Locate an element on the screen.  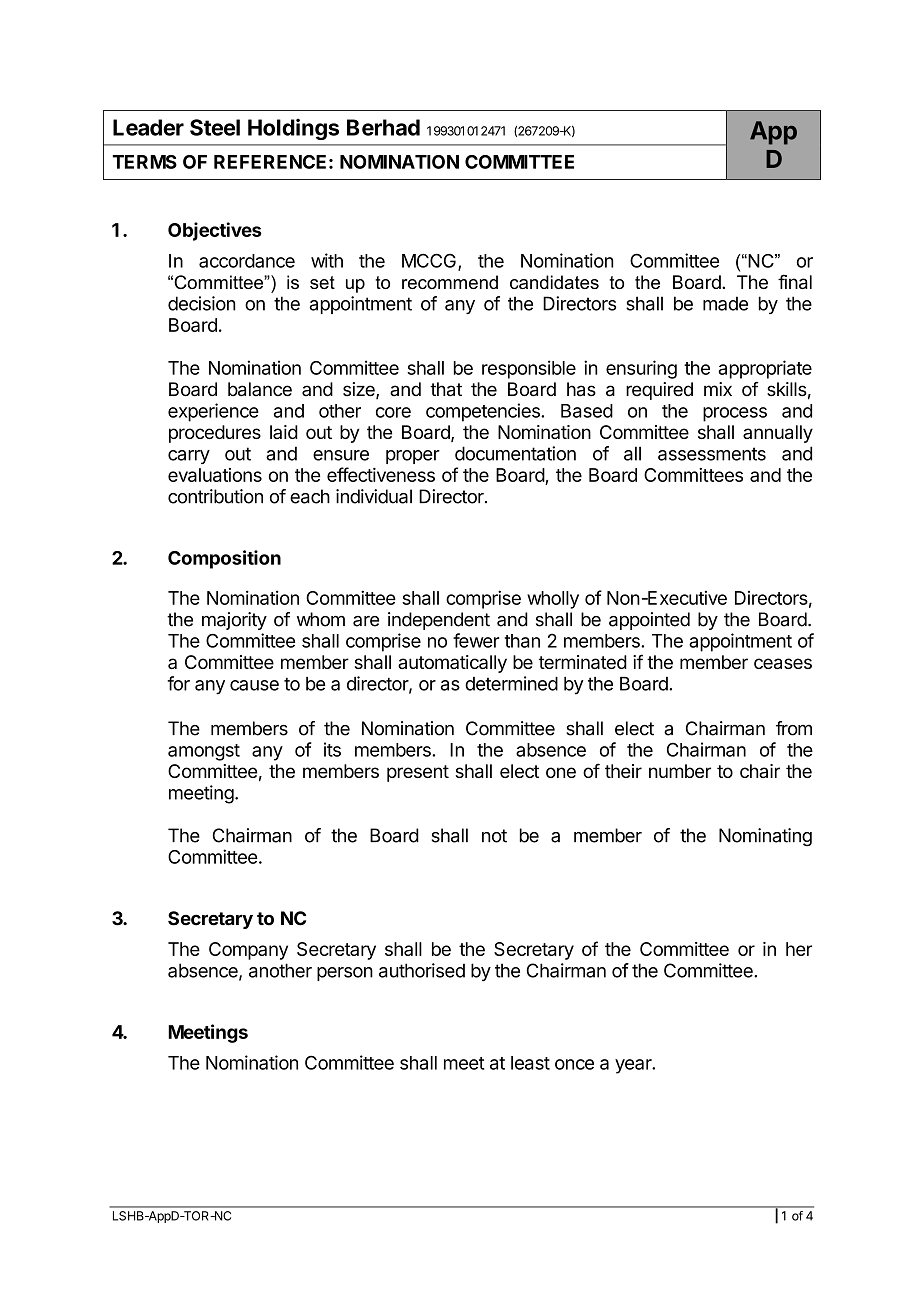
documentation is located at coordinates (515, 453).
